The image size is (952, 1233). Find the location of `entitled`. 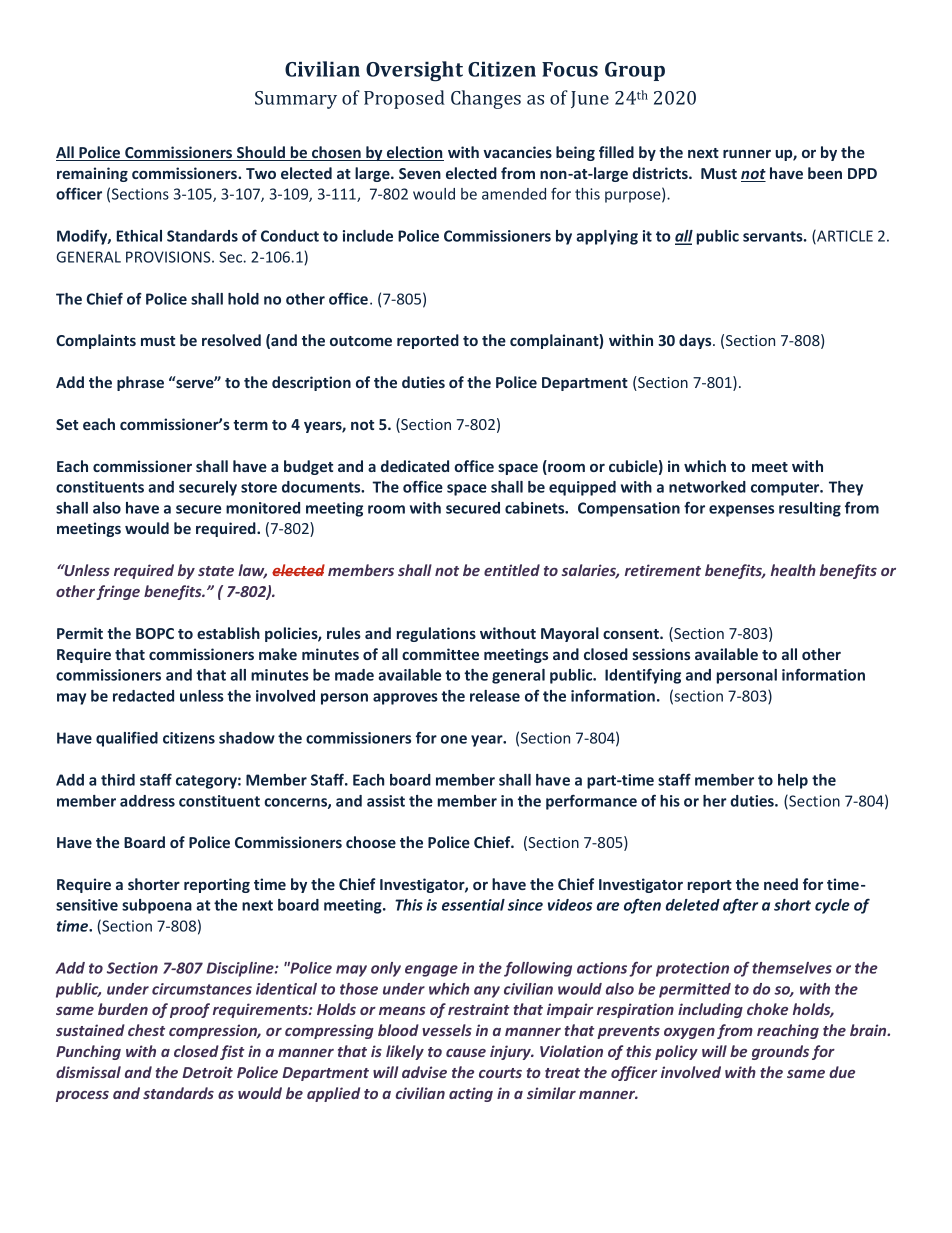

entitled is located at coordinates (512, 570).
